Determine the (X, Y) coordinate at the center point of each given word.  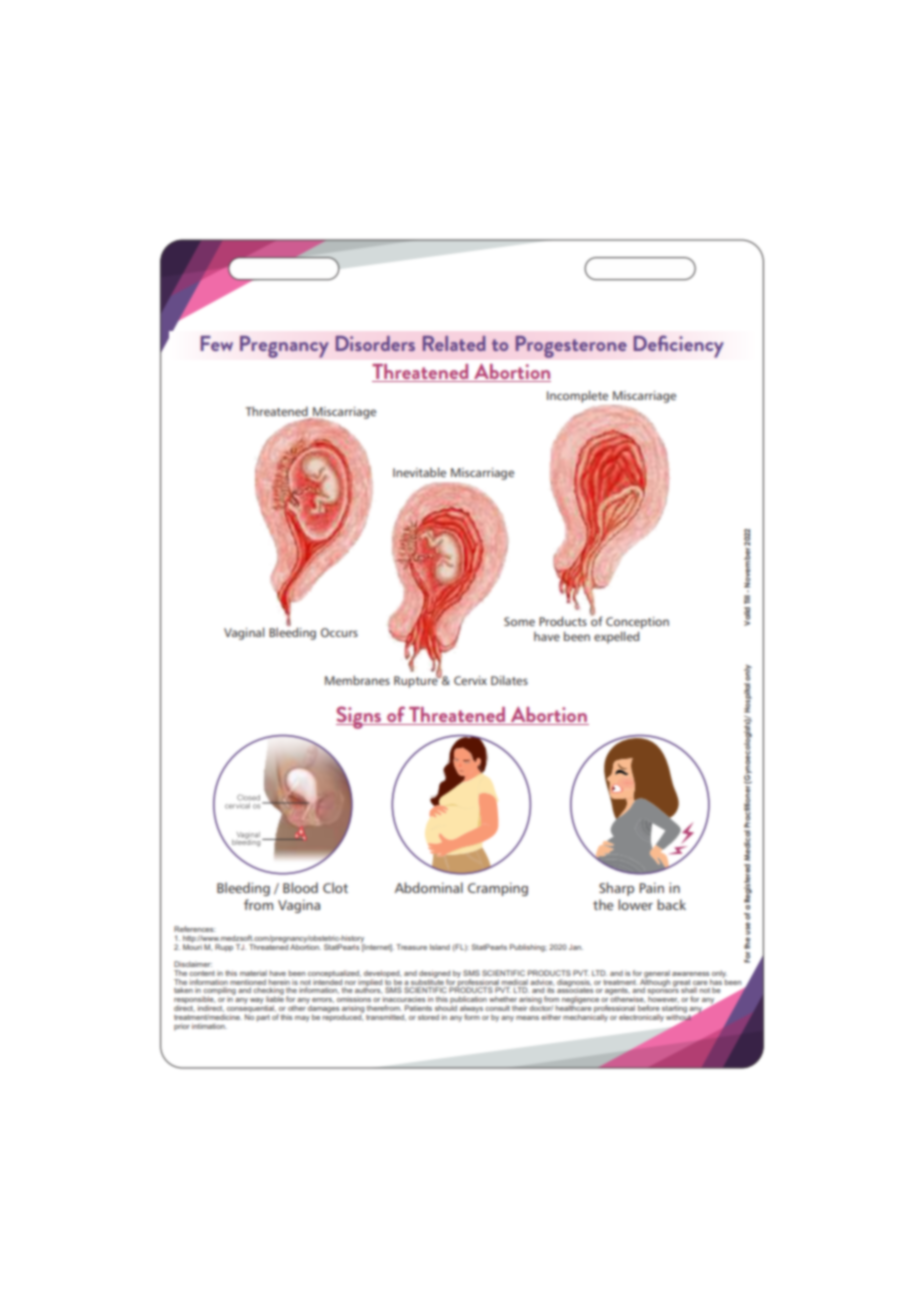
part (263, 1018)
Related (454, 343)
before (649, 1008)
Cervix (470, 680)
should (446, 1007)
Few (216, 343)
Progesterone (571, 346)
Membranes (357, 680)
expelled (616, 637)
